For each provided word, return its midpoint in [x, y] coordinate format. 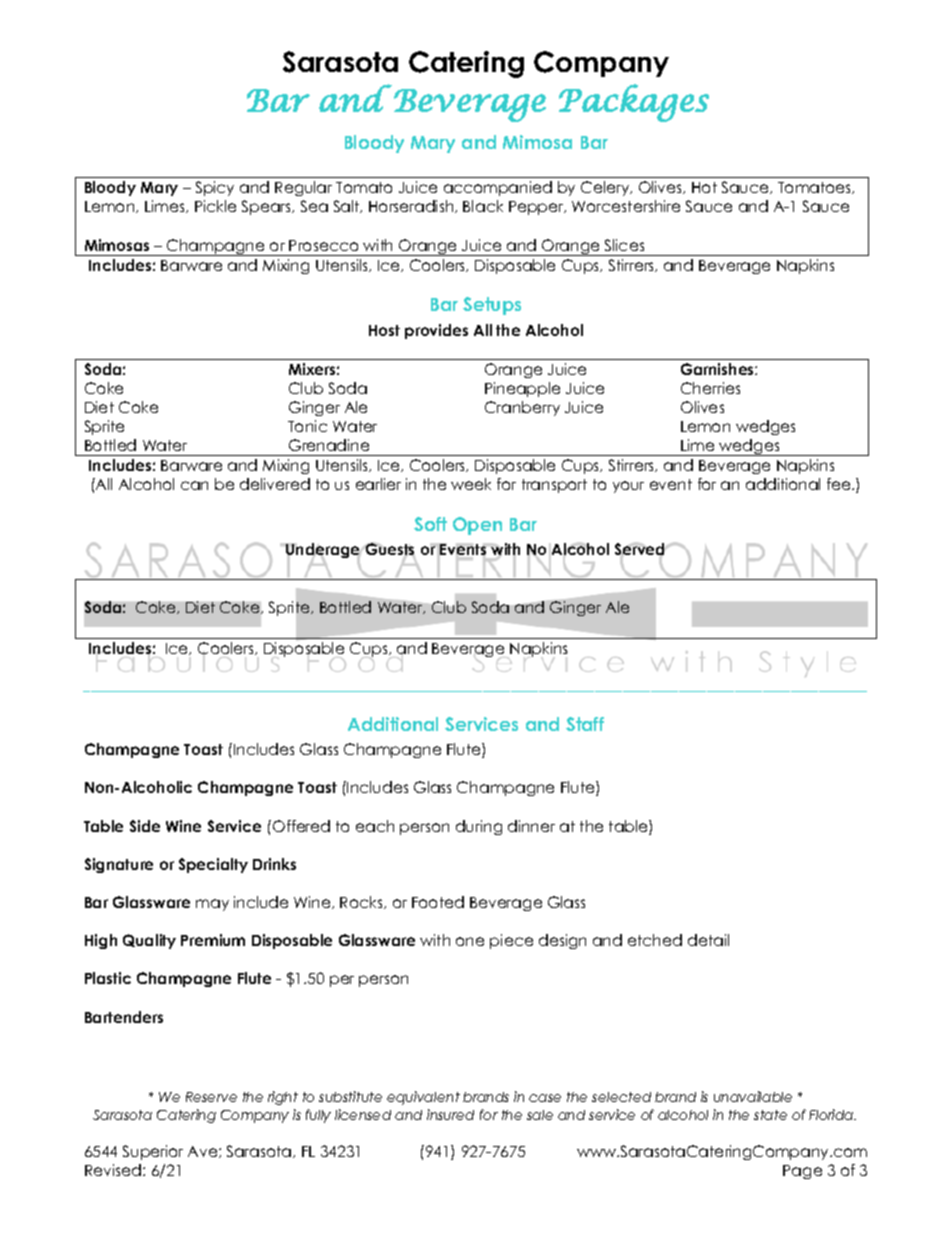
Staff [585, 724]
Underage [323, 552]
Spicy [215, 188]
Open [477, 526]
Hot [704, 187]
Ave [204, 1152]
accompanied [498, 188]
